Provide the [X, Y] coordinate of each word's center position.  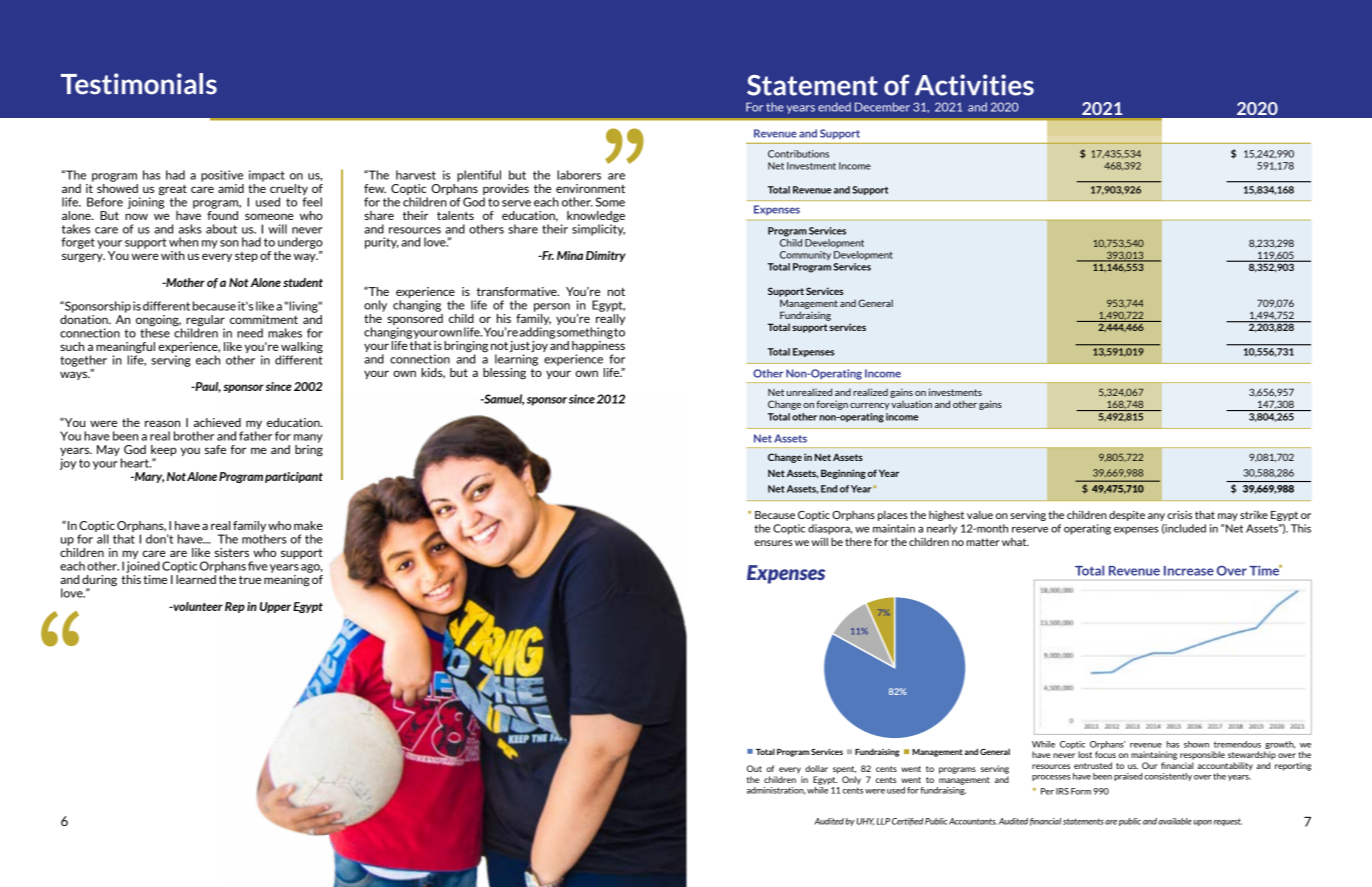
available [1175, 821]
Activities [974, 85]
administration [776, 791]
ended [834, 107]
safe [215, 449]
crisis [1179, 515]
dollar [816, 768]
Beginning [843, 474]
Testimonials [139, 84]
